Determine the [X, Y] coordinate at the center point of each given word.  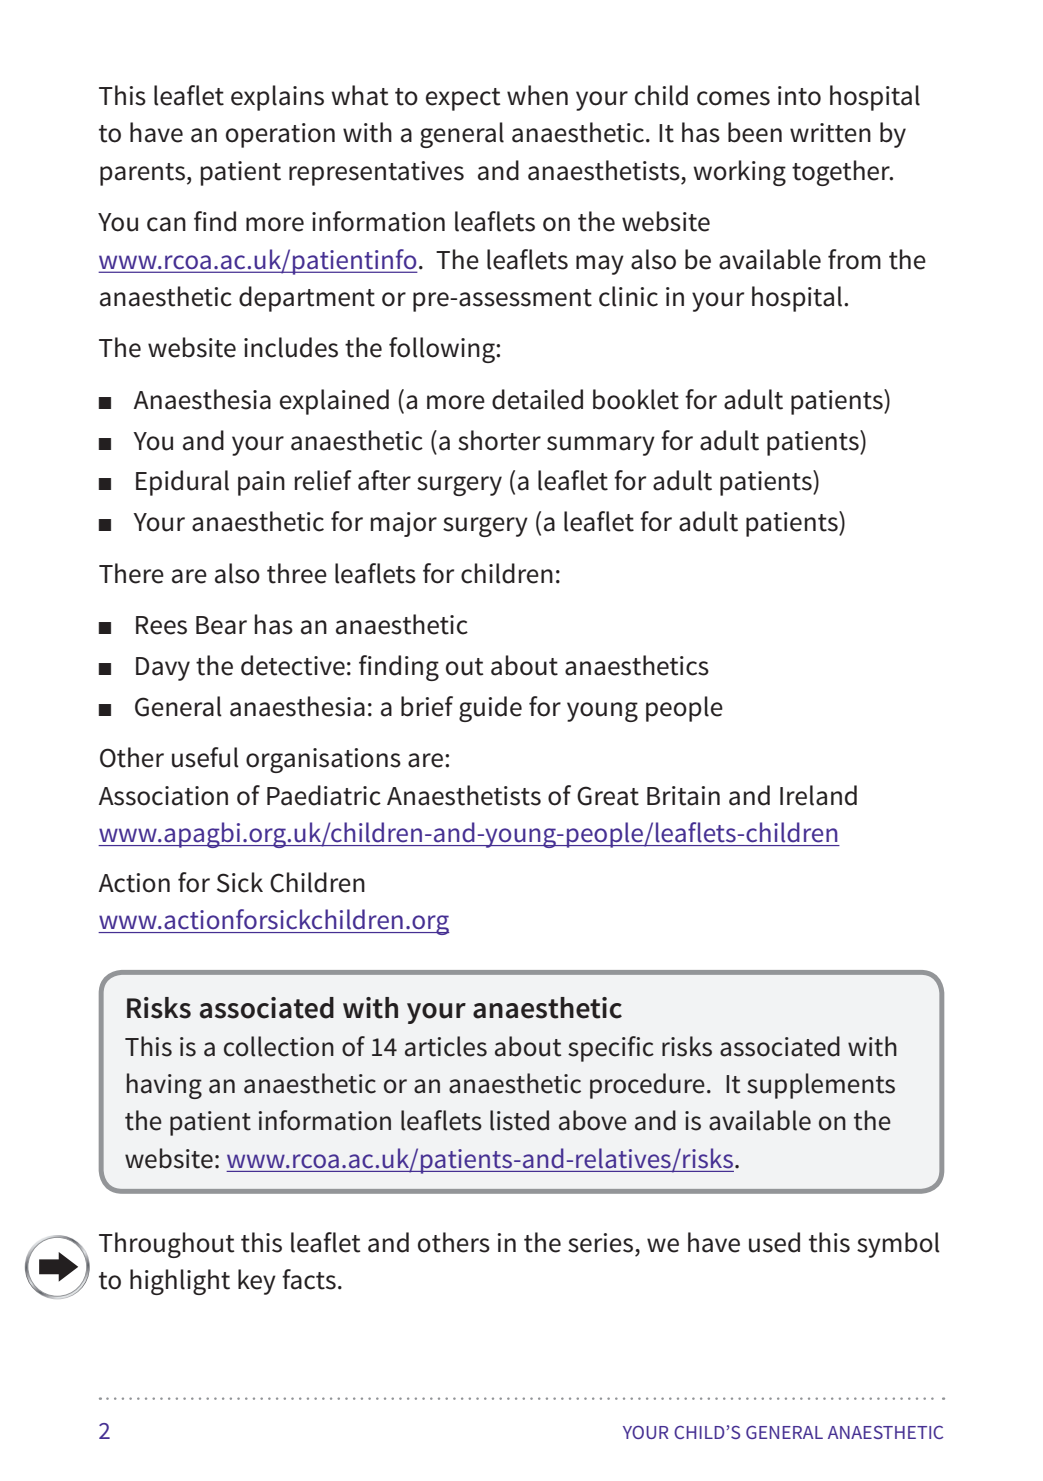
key [257, 1282]
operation [280, 135]
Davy [163, 669]
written [830, 133]
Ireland [818, 795]
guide [490, 709]
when [537, 95]
